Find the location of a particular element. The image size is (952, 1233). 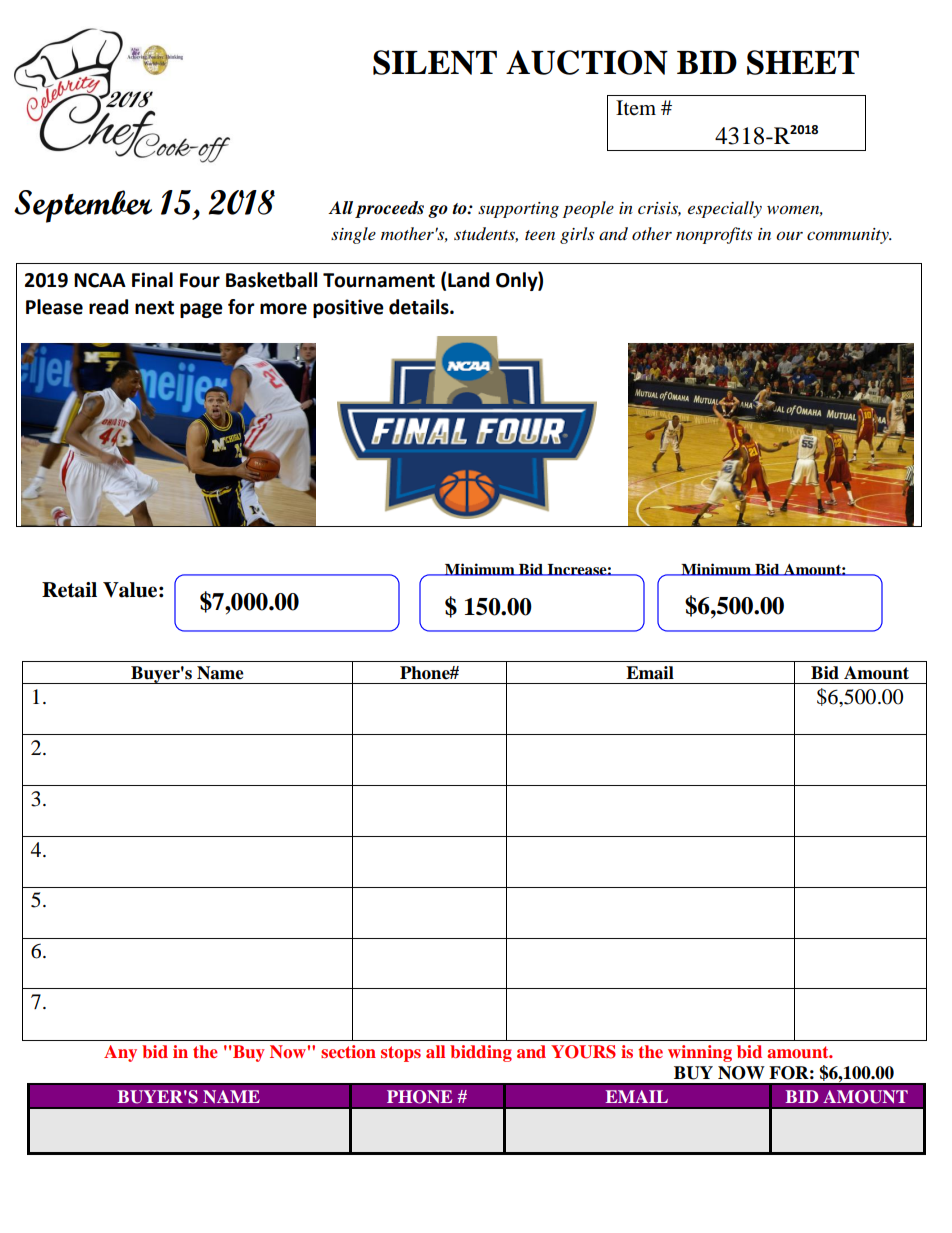

Any is located at coordinates (120, 1053).
